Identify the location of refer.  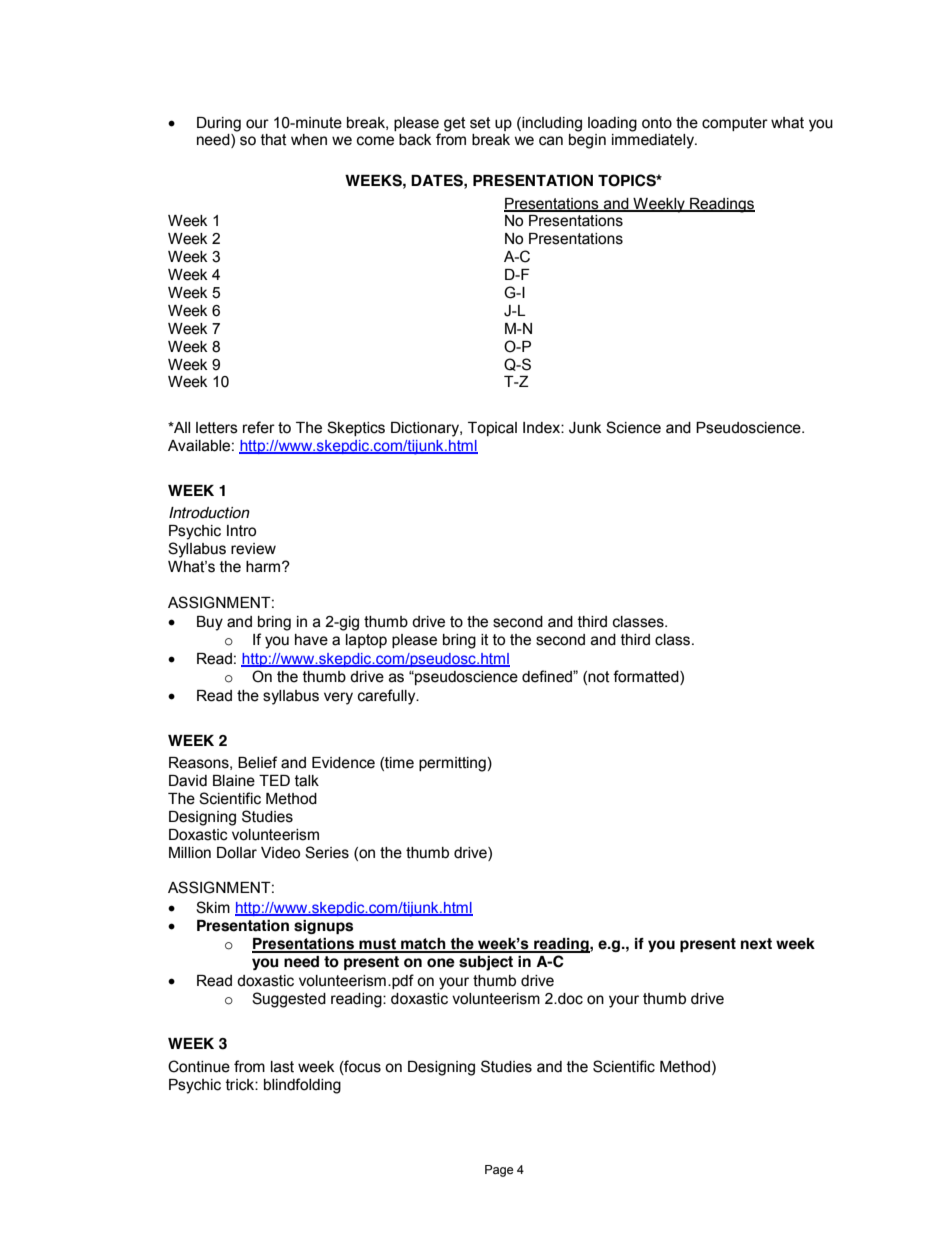
(259, 427).
